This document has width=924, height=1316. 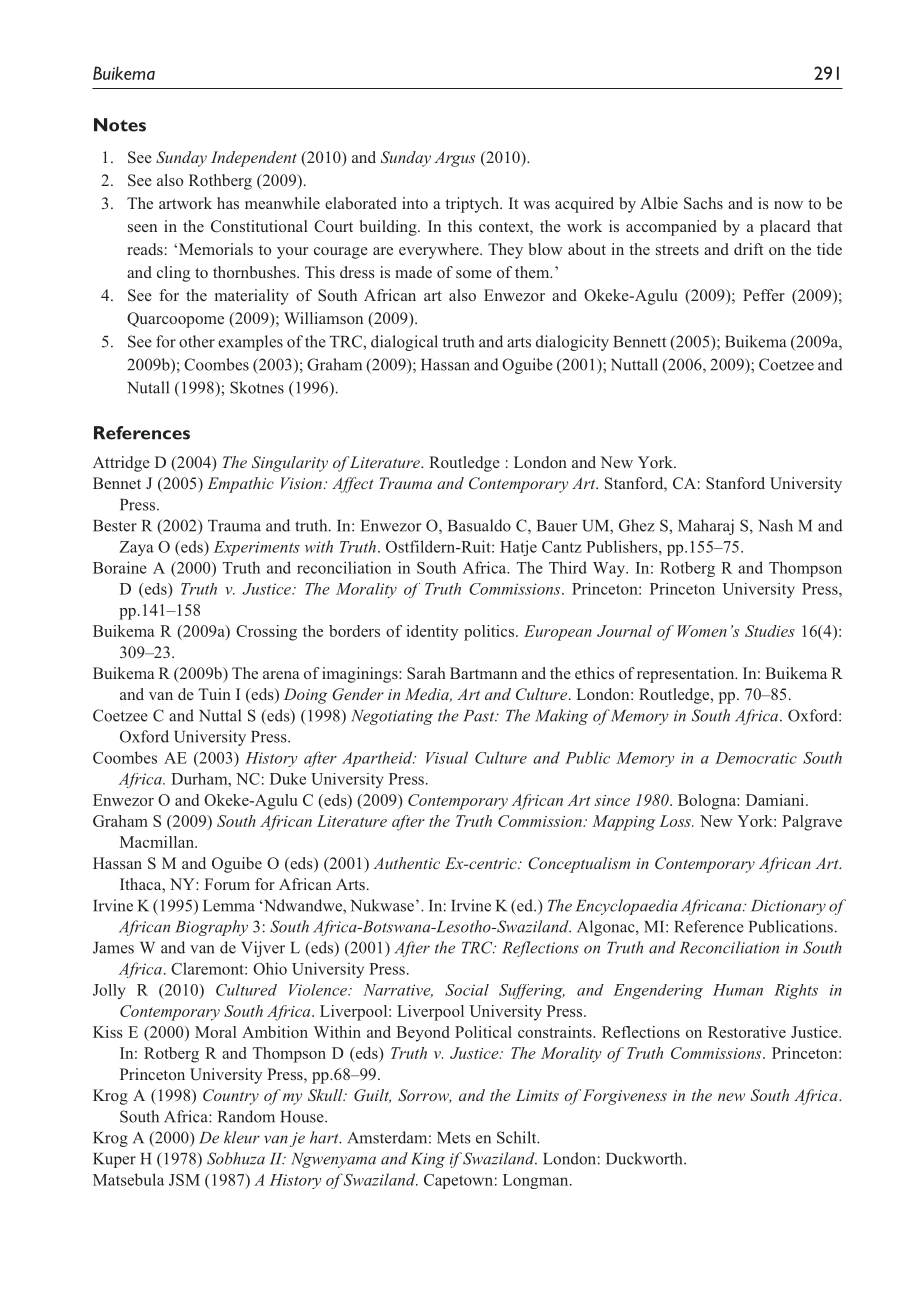 I want to click on JSM, so click(x=184, y=1180).
